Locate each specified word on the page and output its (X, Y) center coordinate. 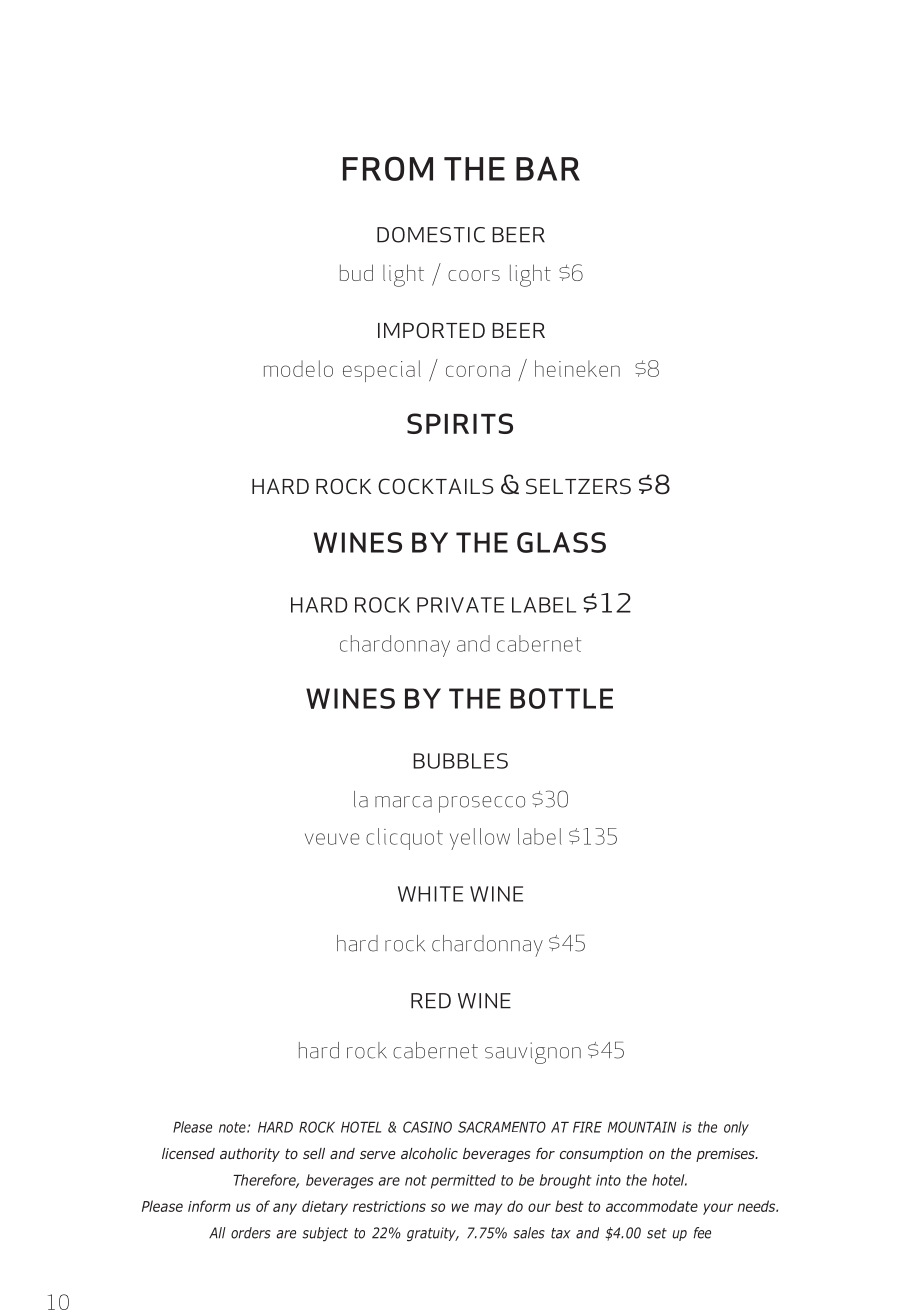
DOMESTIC (431, 235)
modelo (298, 368)
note (233, 1127)
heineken (577, 368)
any (285, 1209)
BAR (548, 168)
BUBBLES (460, 761)
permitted (463, 1181)
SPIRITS (460, 423)
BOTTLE (561, 698)
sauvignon (533, 1053)
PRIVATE (460, 605)
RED (431, 1001)
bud (356, 272)
